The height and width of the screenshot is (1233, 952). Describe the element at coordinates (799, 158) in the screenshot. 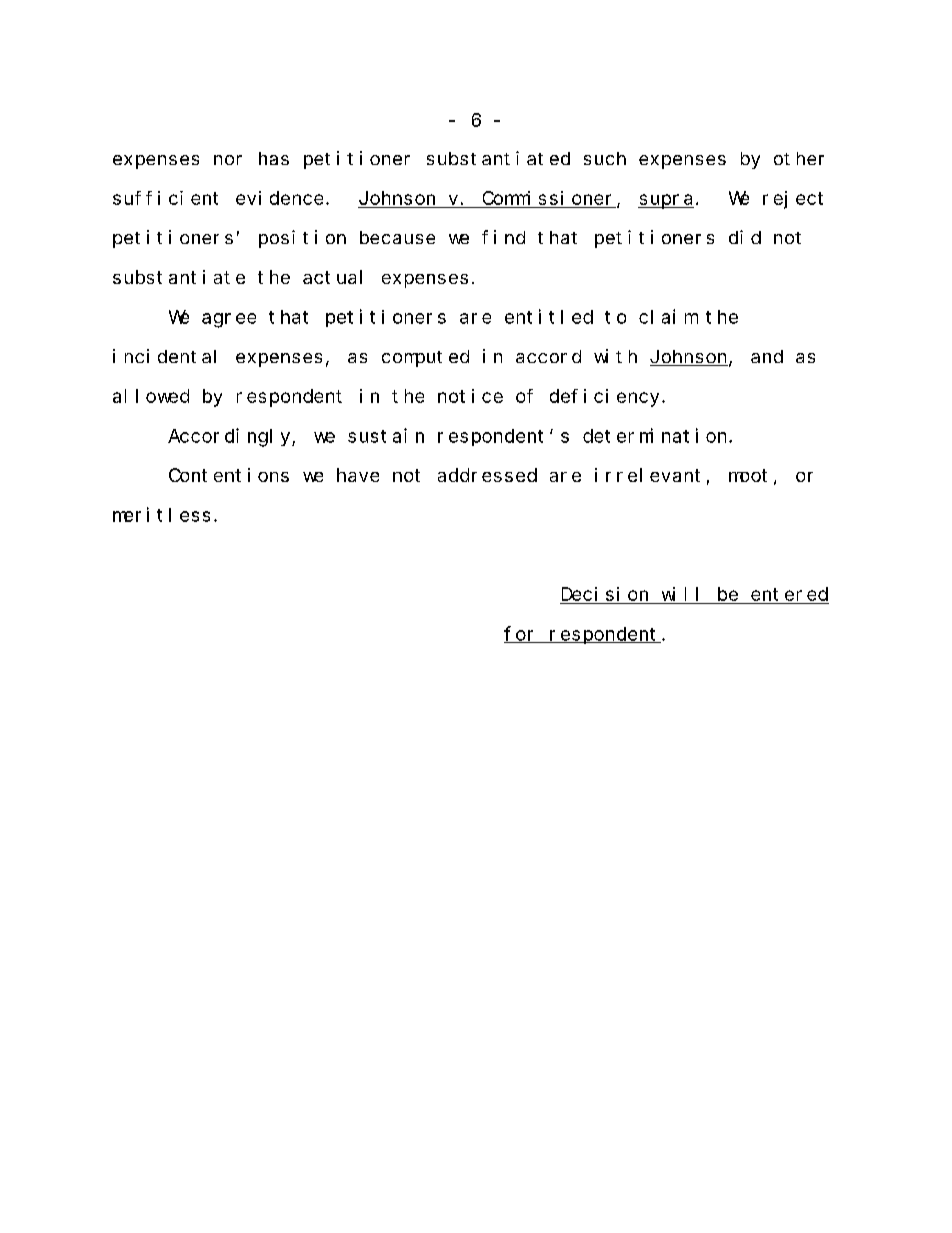

I see `other` at that location.
